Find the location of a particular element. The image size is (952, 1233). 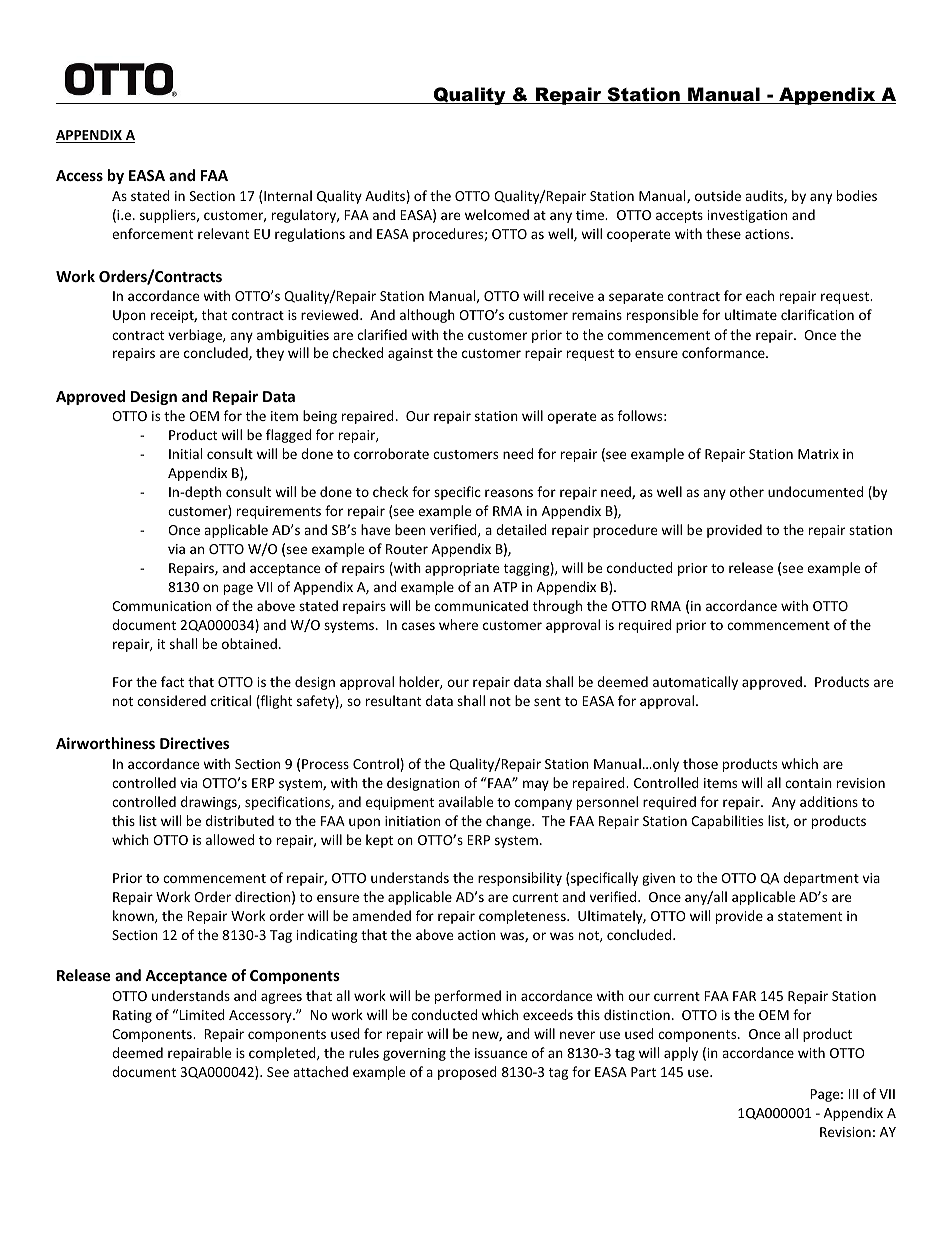

completed is located at coordinates (283, 1054).
